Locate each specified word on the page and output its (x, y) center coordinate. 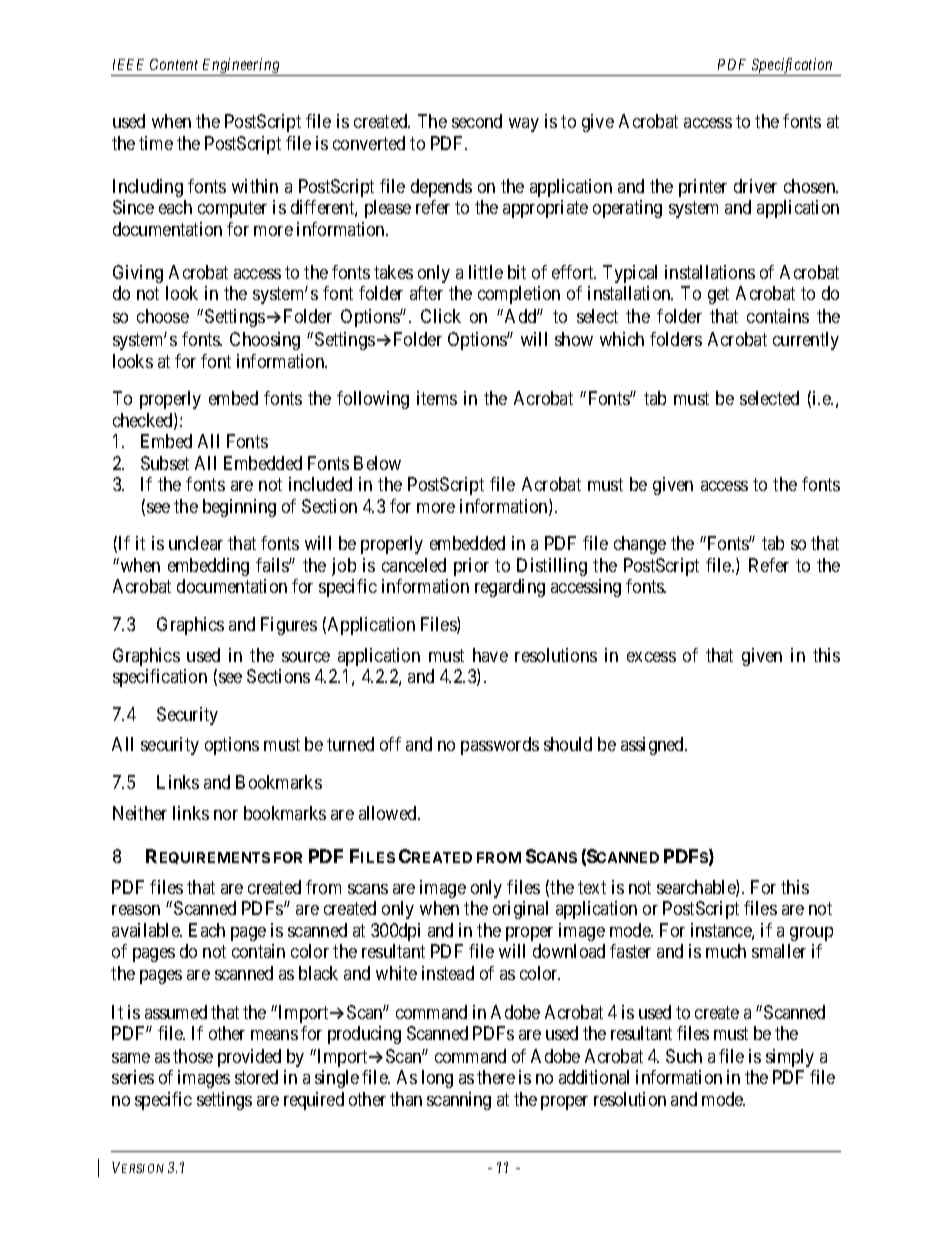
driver (755, 186)
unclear (196, 543)
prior (471, 567)
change (640, 545)
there (496, 1077)
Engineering (241, 67)
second (477, 121)
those (193, 1056)
